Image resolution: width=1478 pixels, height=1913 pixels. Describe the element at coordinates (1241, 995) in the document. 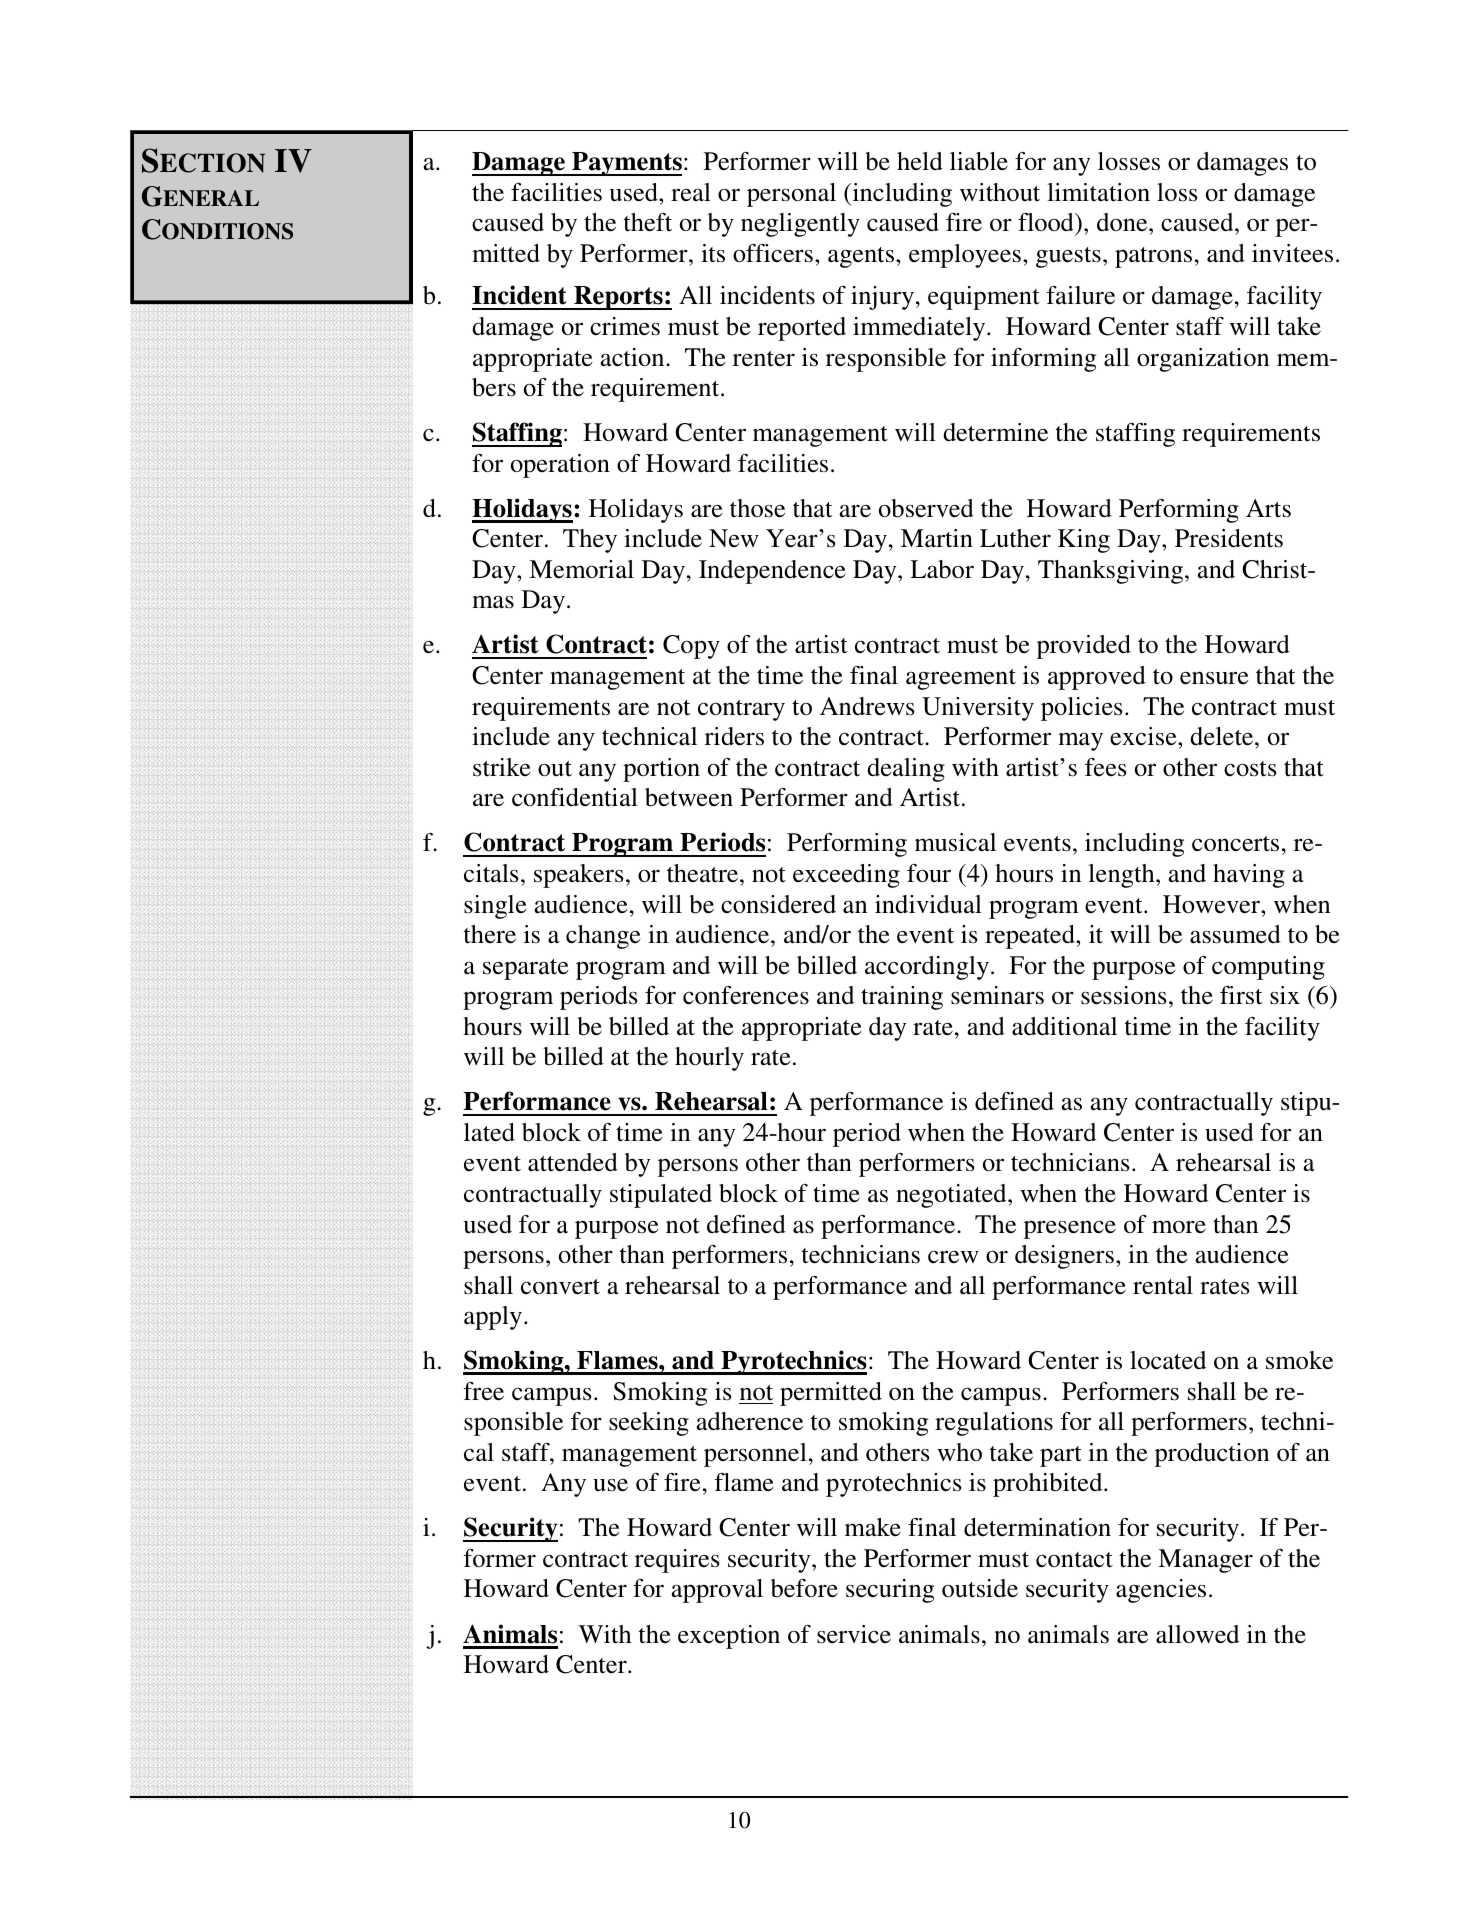

I see `first` at that location.
